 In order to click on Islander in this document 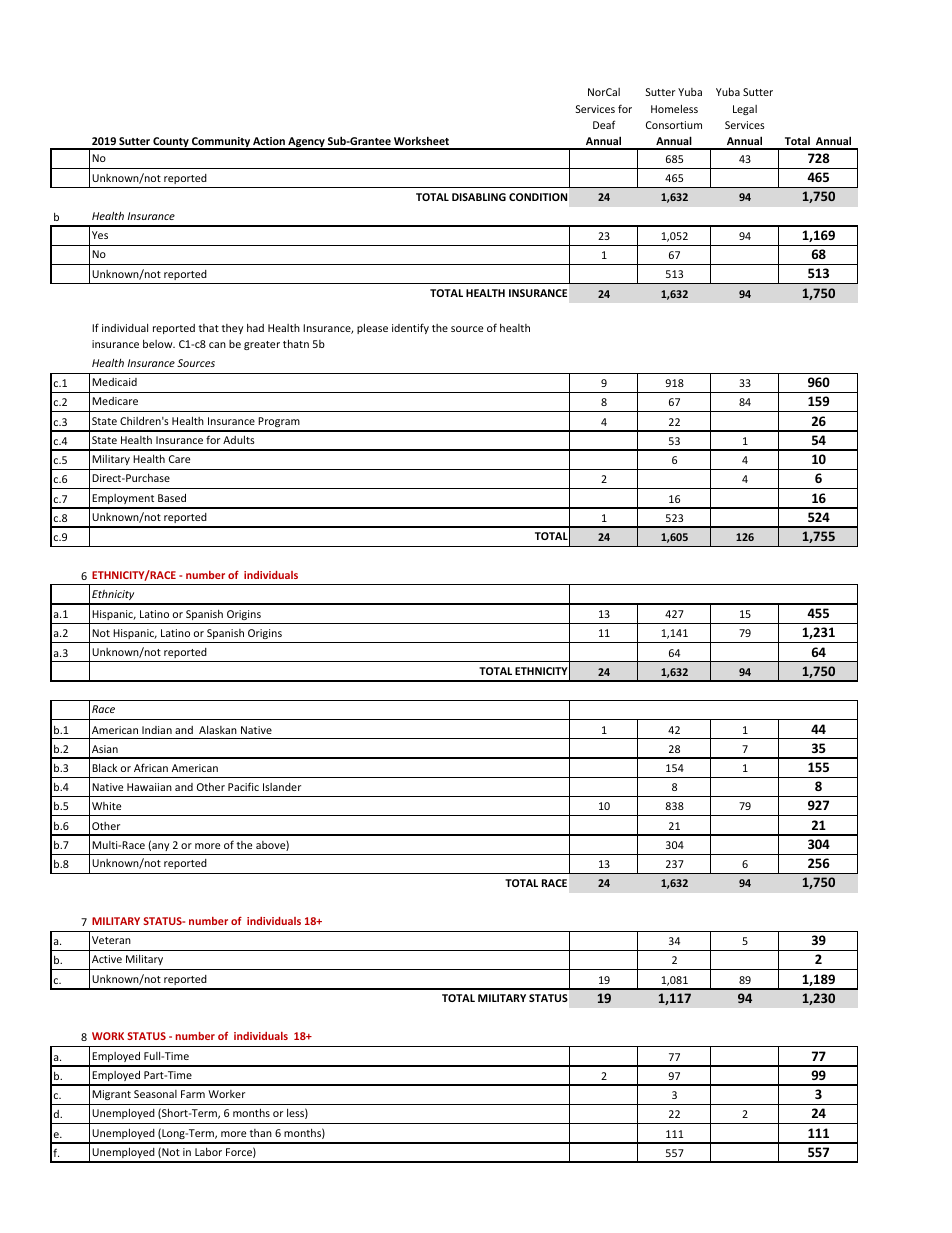, I will do `click(282, 787)`.
